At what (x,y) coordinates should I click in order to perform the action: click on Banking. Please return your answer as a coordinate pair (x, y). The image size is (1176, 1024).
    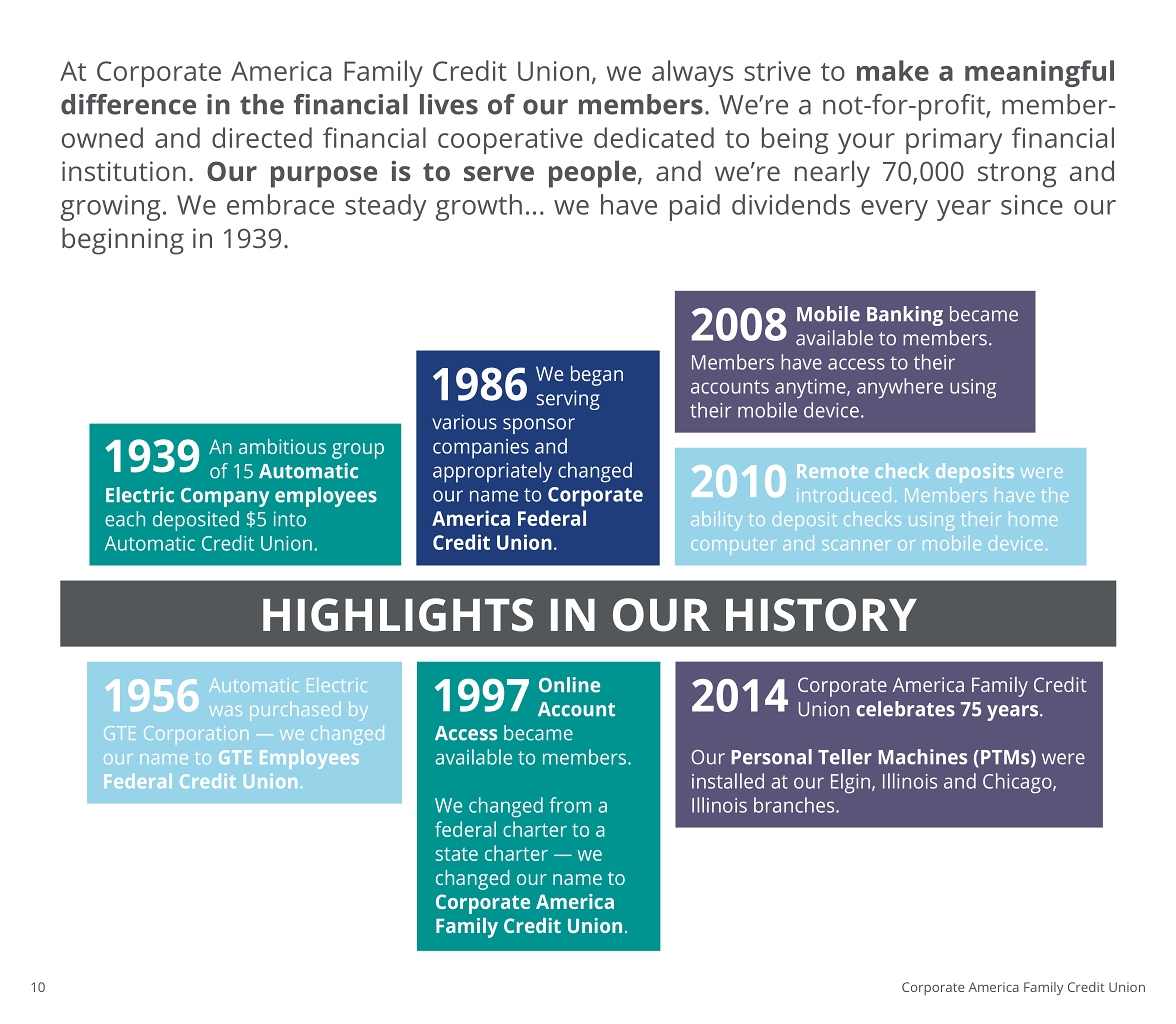
    Looking at the image, I should click on (905, 316).
